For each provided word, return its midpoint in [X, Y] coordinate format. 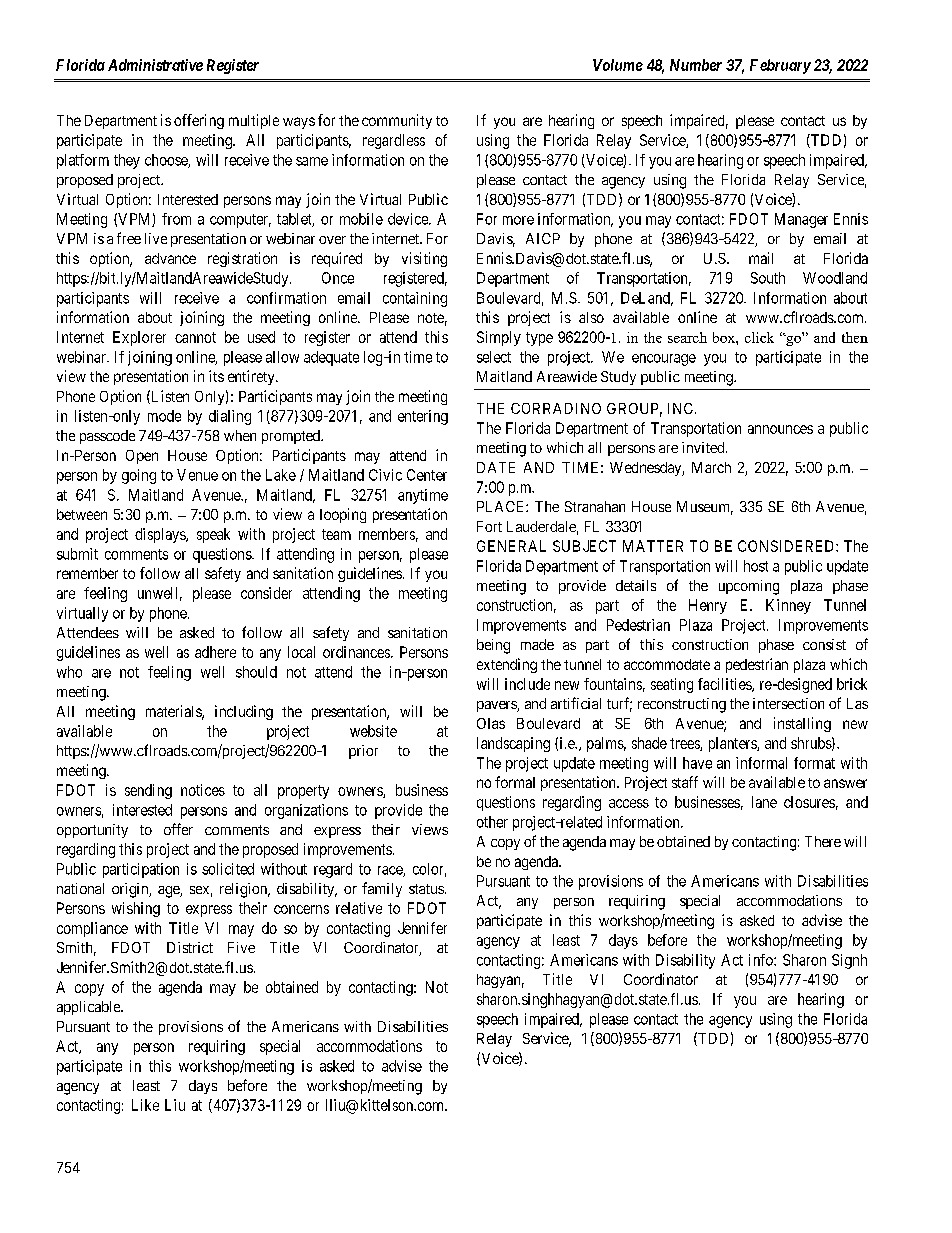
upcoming [749, 587]
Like [145, 1105]
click [759, 337]
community [397, 121]
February [780, 66]
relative [359, 908]
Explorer [139, 338]
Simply [499, 338]
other [492, 822]
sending [148, 791]
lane [764, 802]
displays [161, 535]
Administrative [155, 65]
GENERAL [511, 546]
